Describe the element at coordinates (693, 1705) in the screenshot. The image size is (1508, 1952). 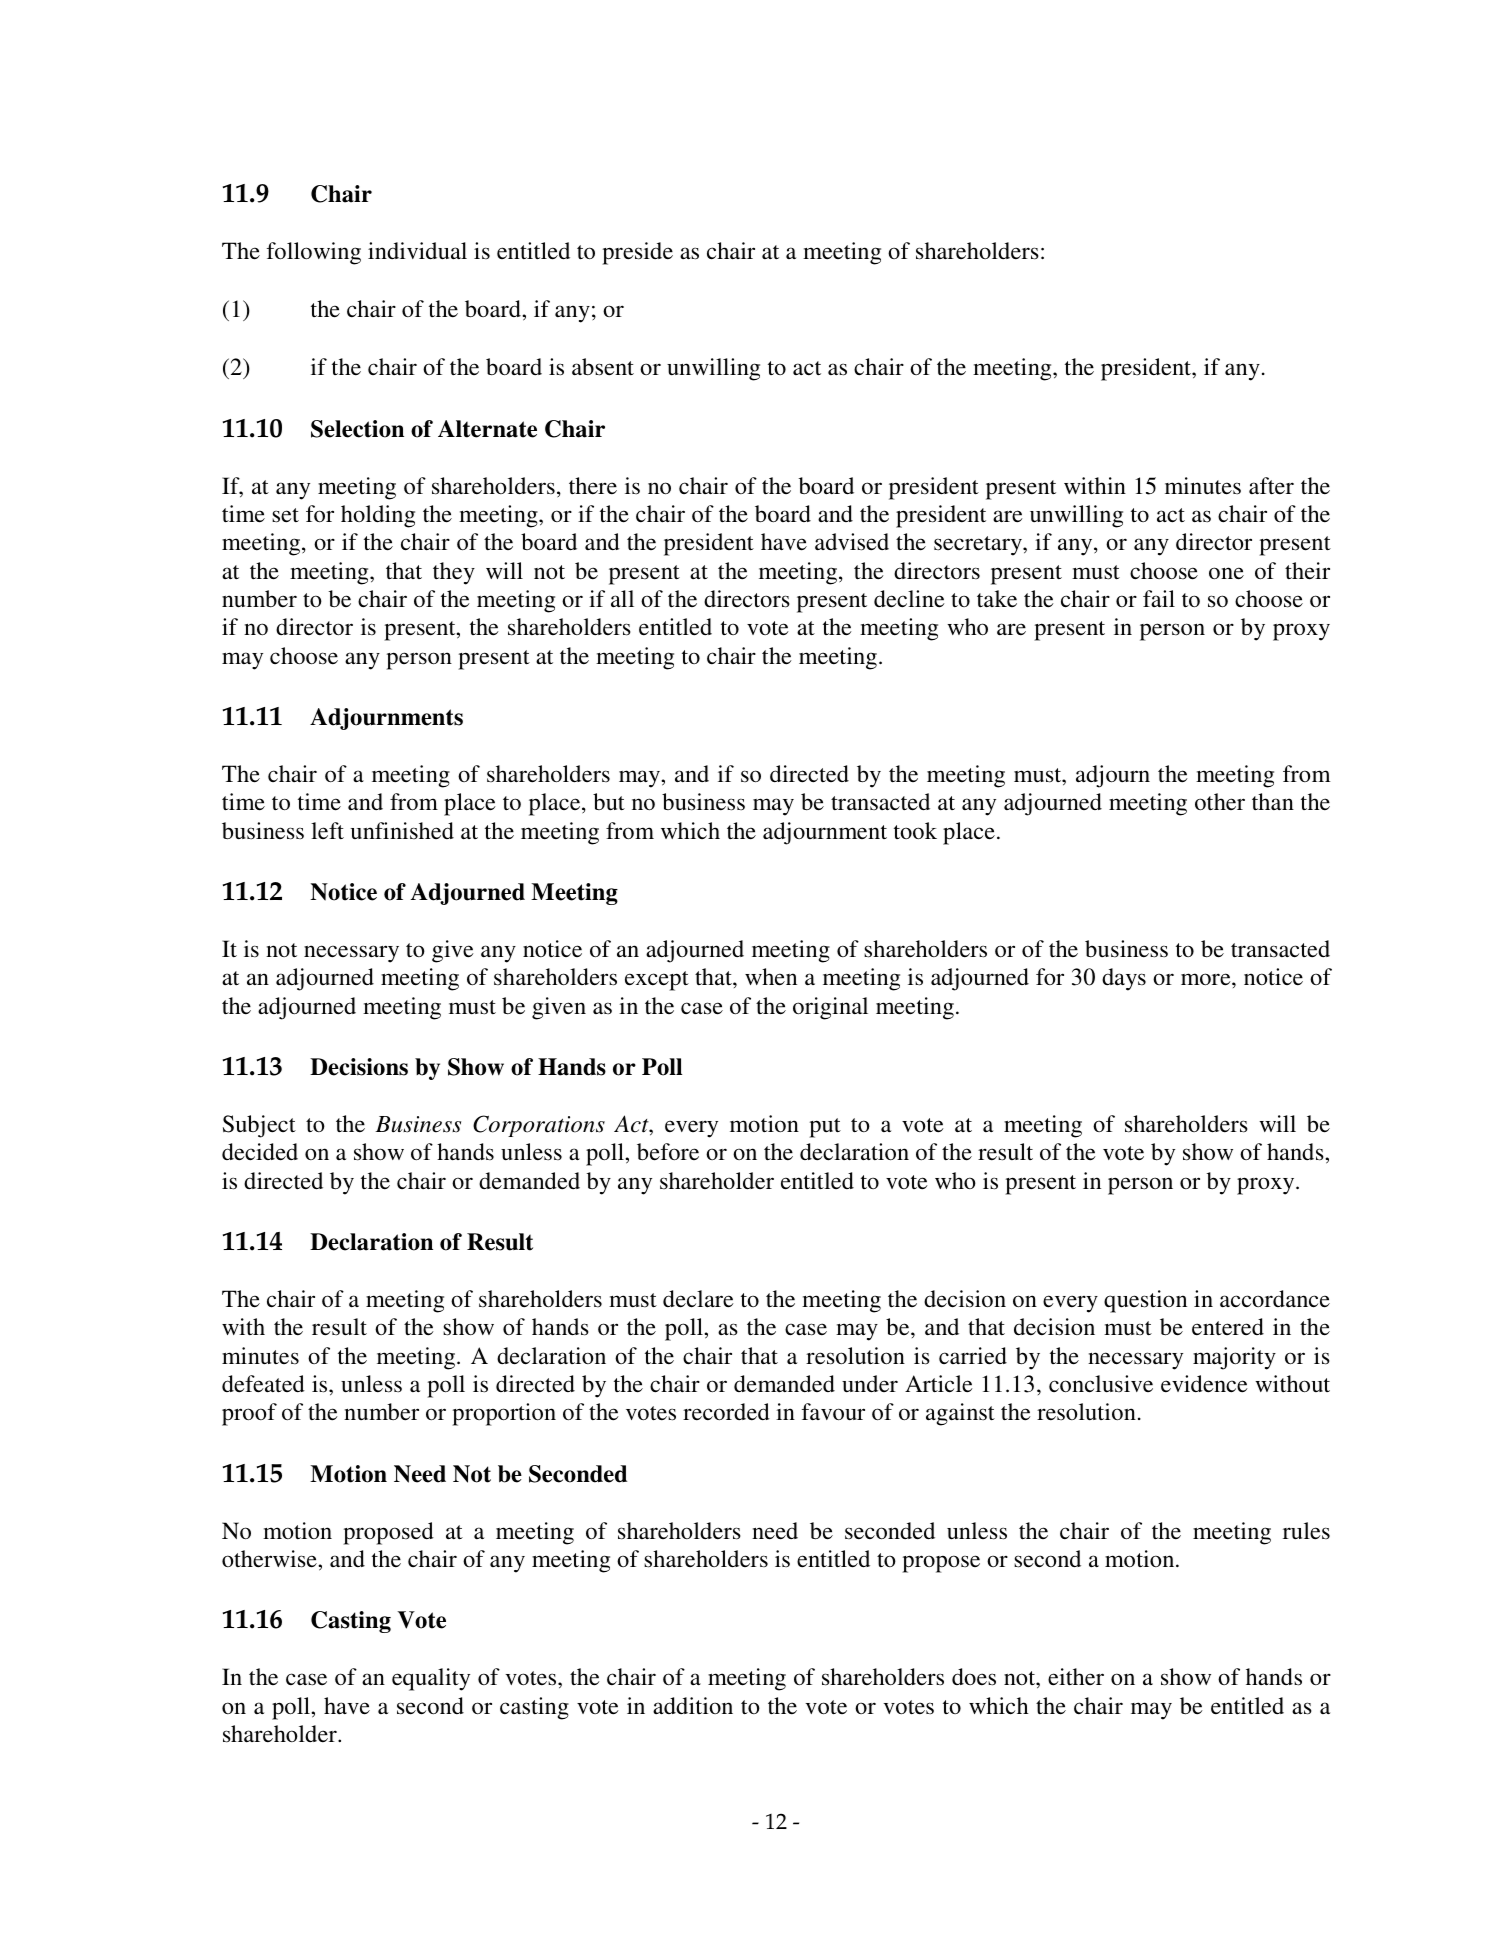
I see `addition` at that location.
